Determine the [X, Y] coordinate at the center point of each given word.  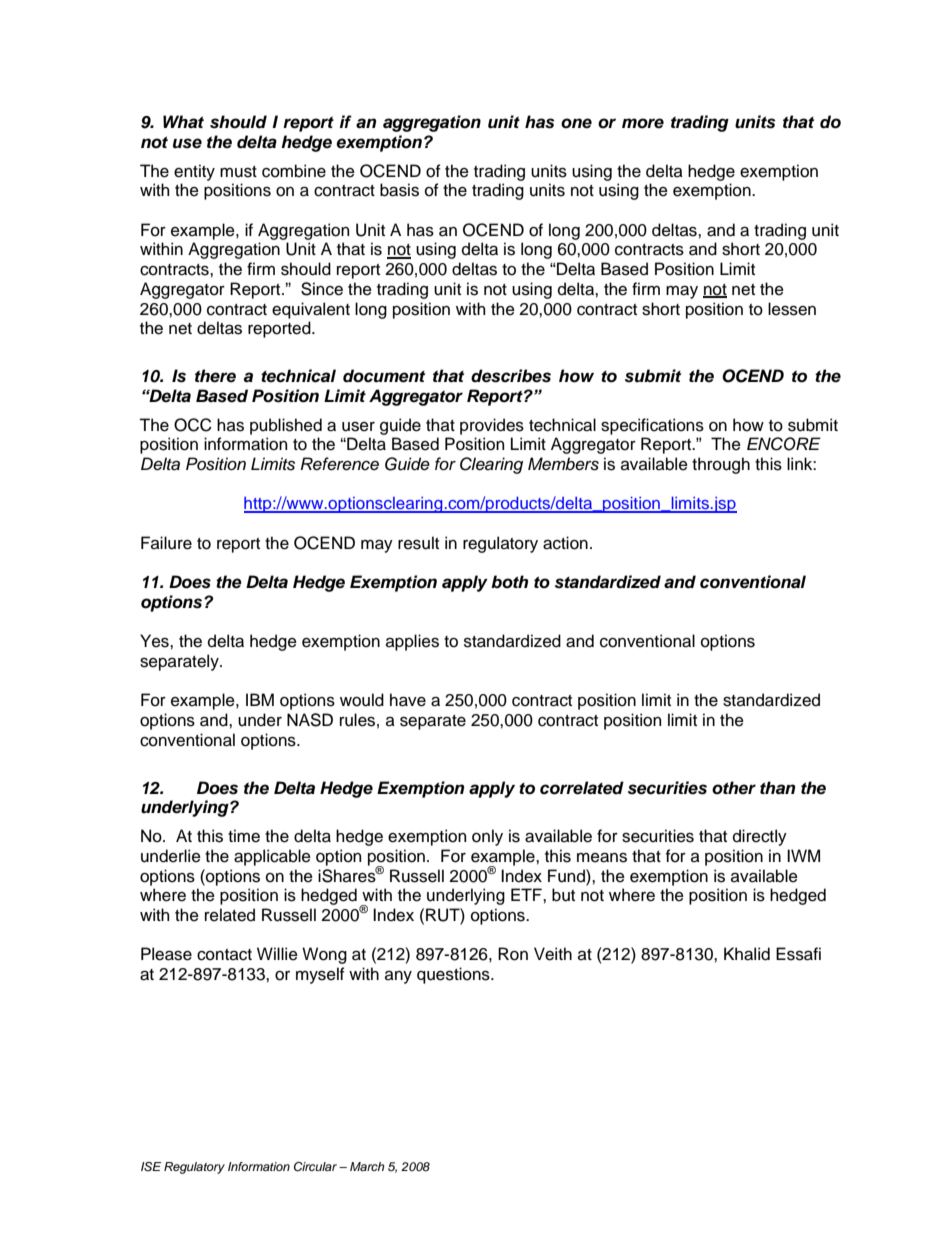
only [487, 837]
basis [399, 190]
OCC [193, 425]
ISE [151, 1167]
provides [492, 426]
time [244, 836]
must [238, 172]
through [721, 465]
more [643, 123]
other [734, 788]
